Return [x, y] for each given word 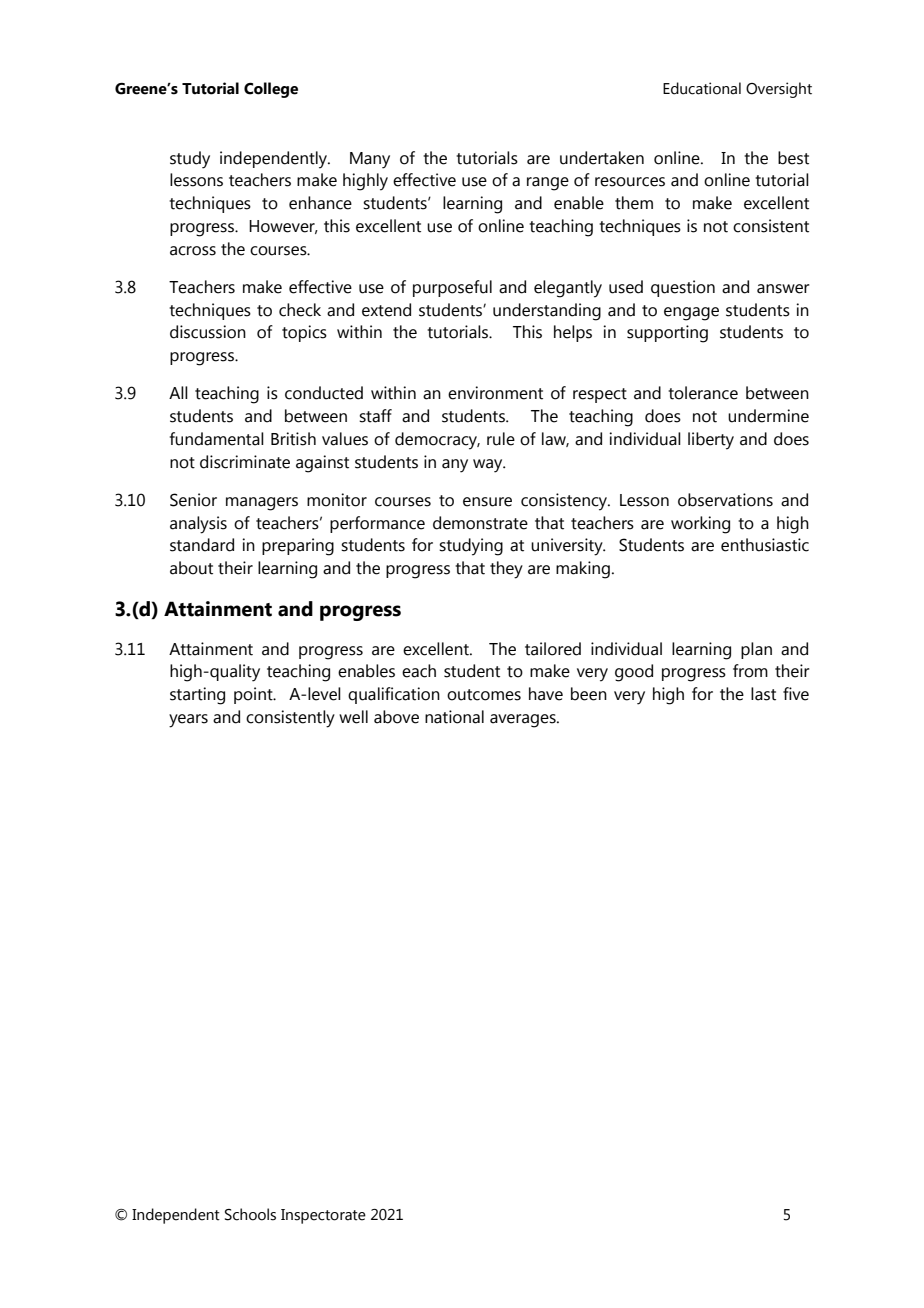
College [271, 90]
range [548, 184]
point [254, 695]
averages [524, 721]
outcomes [484, 695]
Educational [702, 88]
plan [756, 650]
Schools [250, 1214]
